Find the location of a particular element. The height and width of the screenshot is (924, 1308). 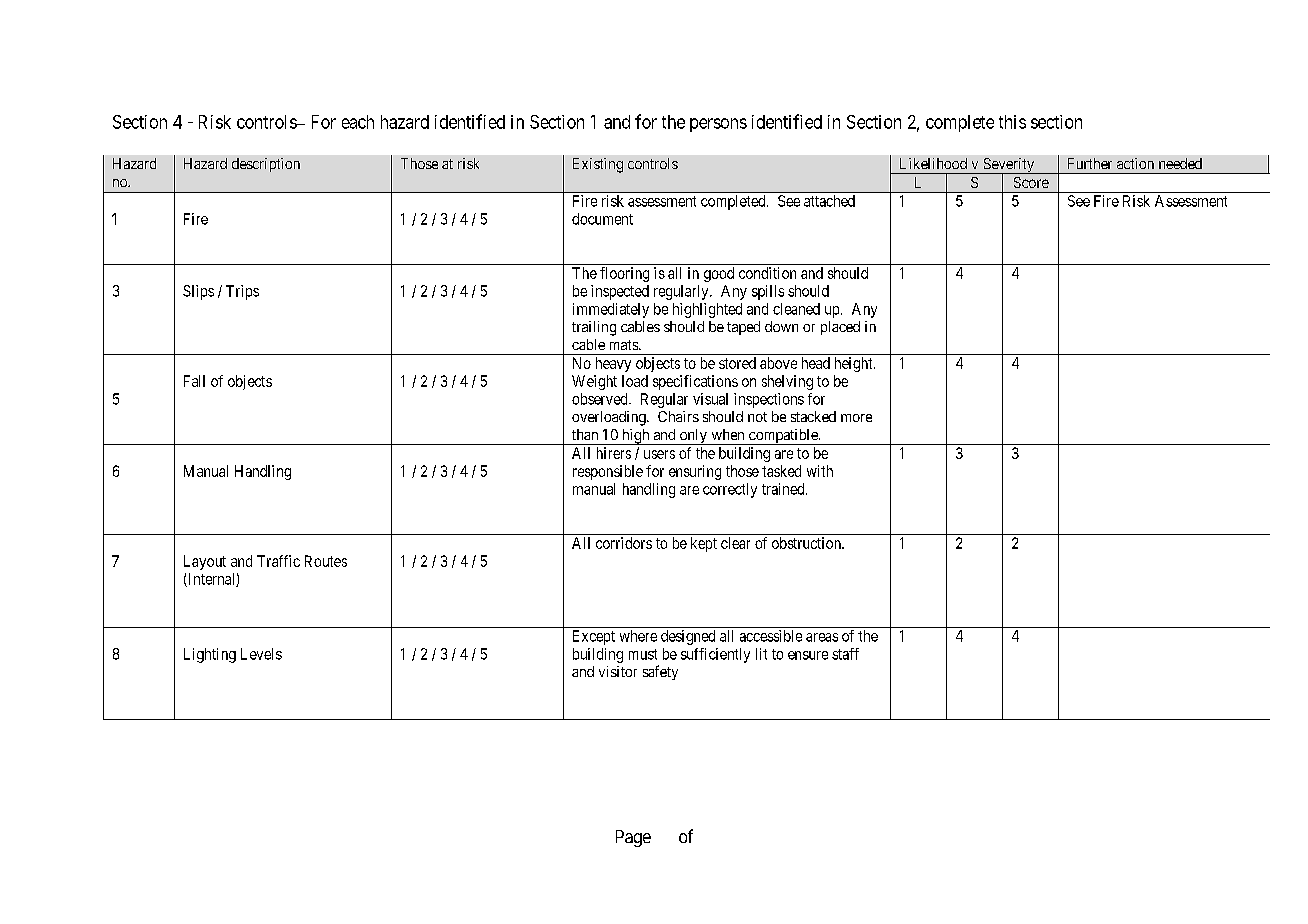

Levels is located at coordinates (261, 654).
